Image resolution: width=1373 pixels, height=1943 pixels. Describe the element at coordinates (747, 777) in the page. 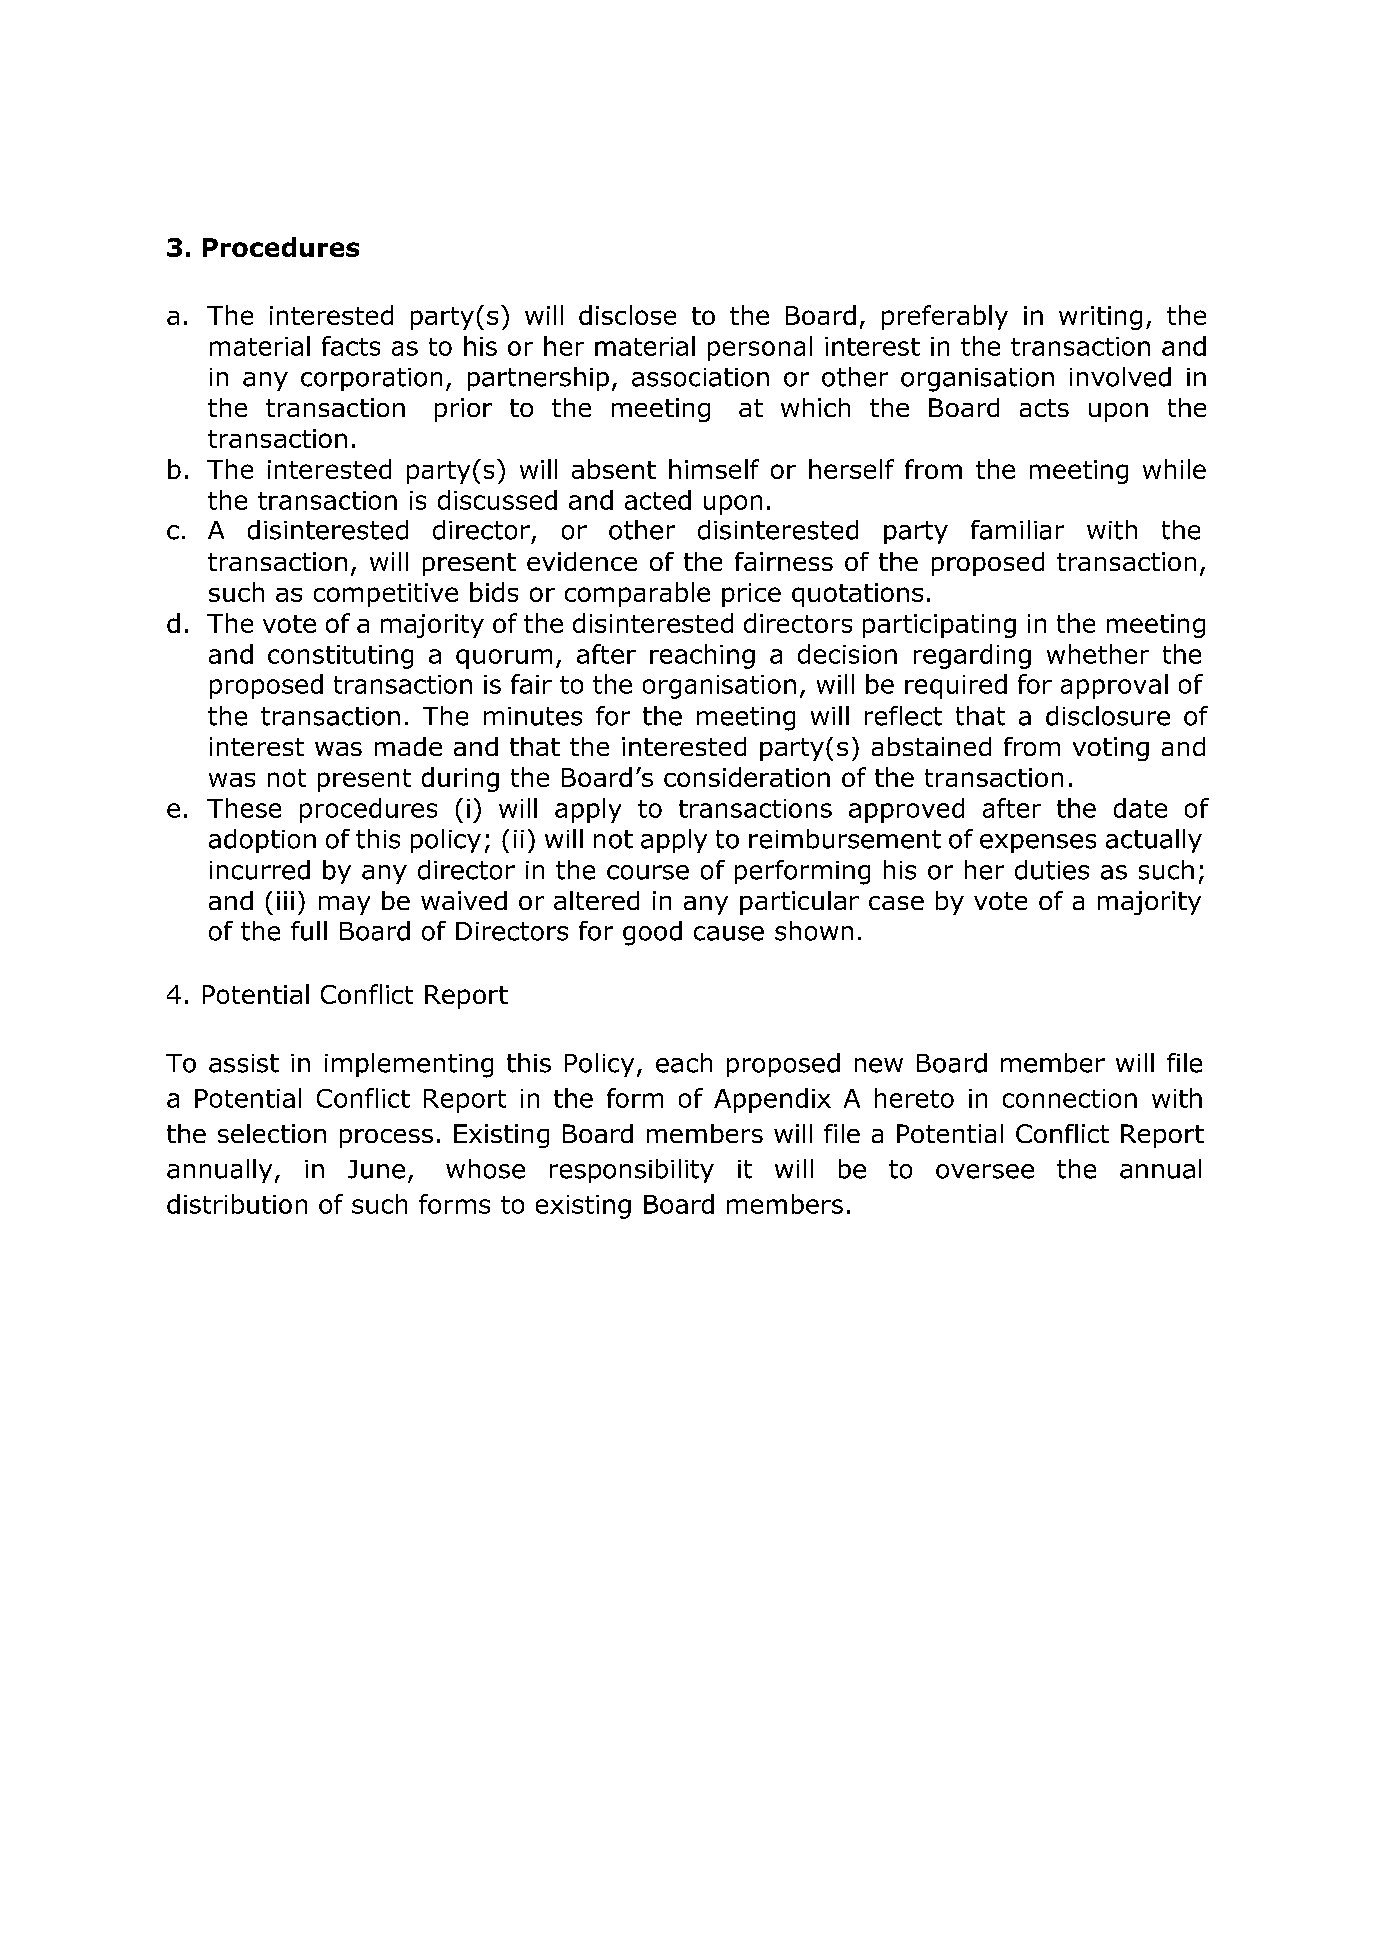

I see `consideration` at that location.
